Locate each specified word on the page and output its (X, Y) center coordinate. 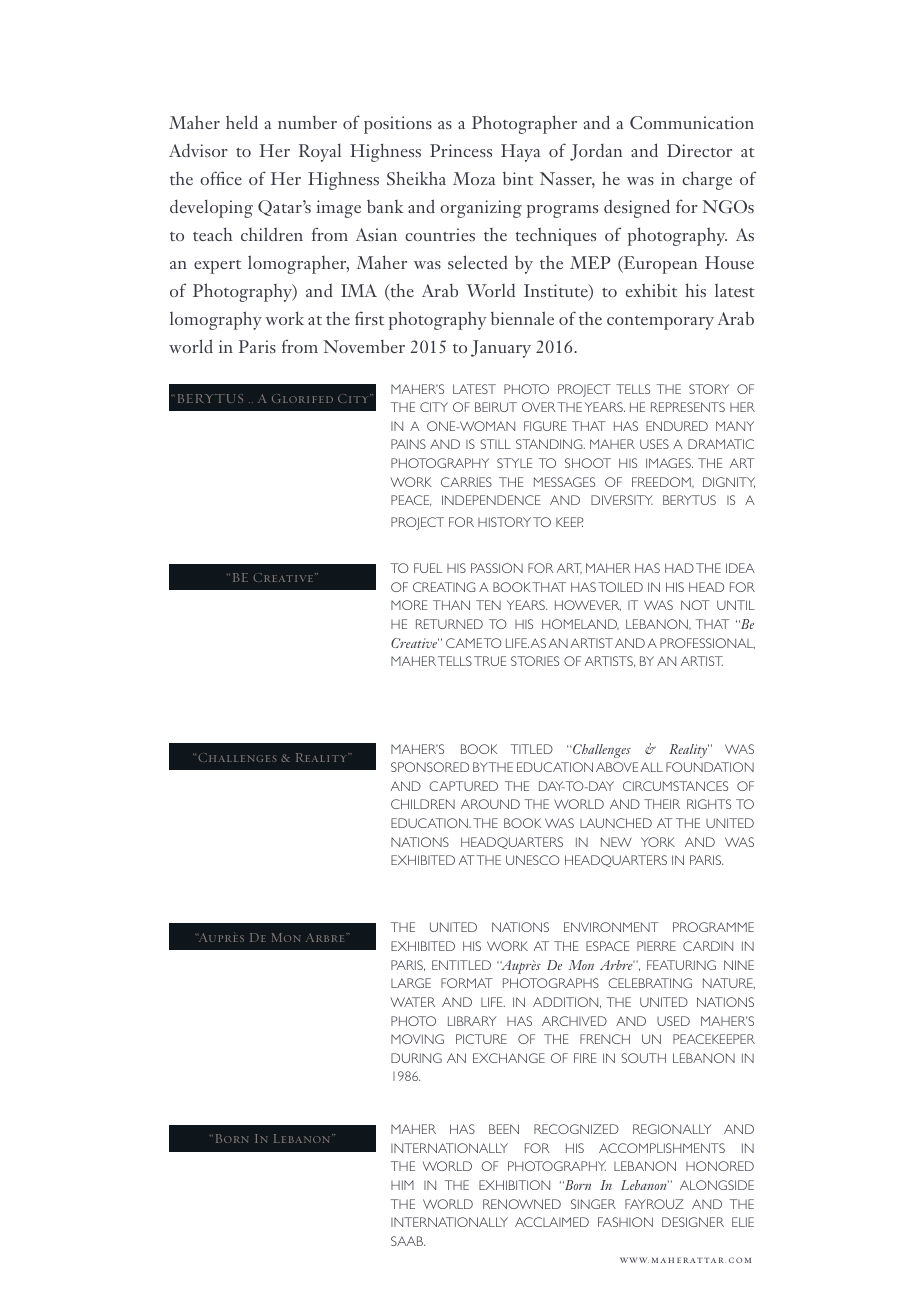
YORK (658, 842)
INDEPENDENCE (491, 500)
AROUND (490, 804)
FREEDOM (662, 482)
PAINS (408, 444)
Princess (461, 150)
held (242, 122)
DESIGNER (693, 1222)
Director (699, 150)
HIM (402, 1185)
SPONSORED (430, 767)
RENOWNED (522, 1204)
